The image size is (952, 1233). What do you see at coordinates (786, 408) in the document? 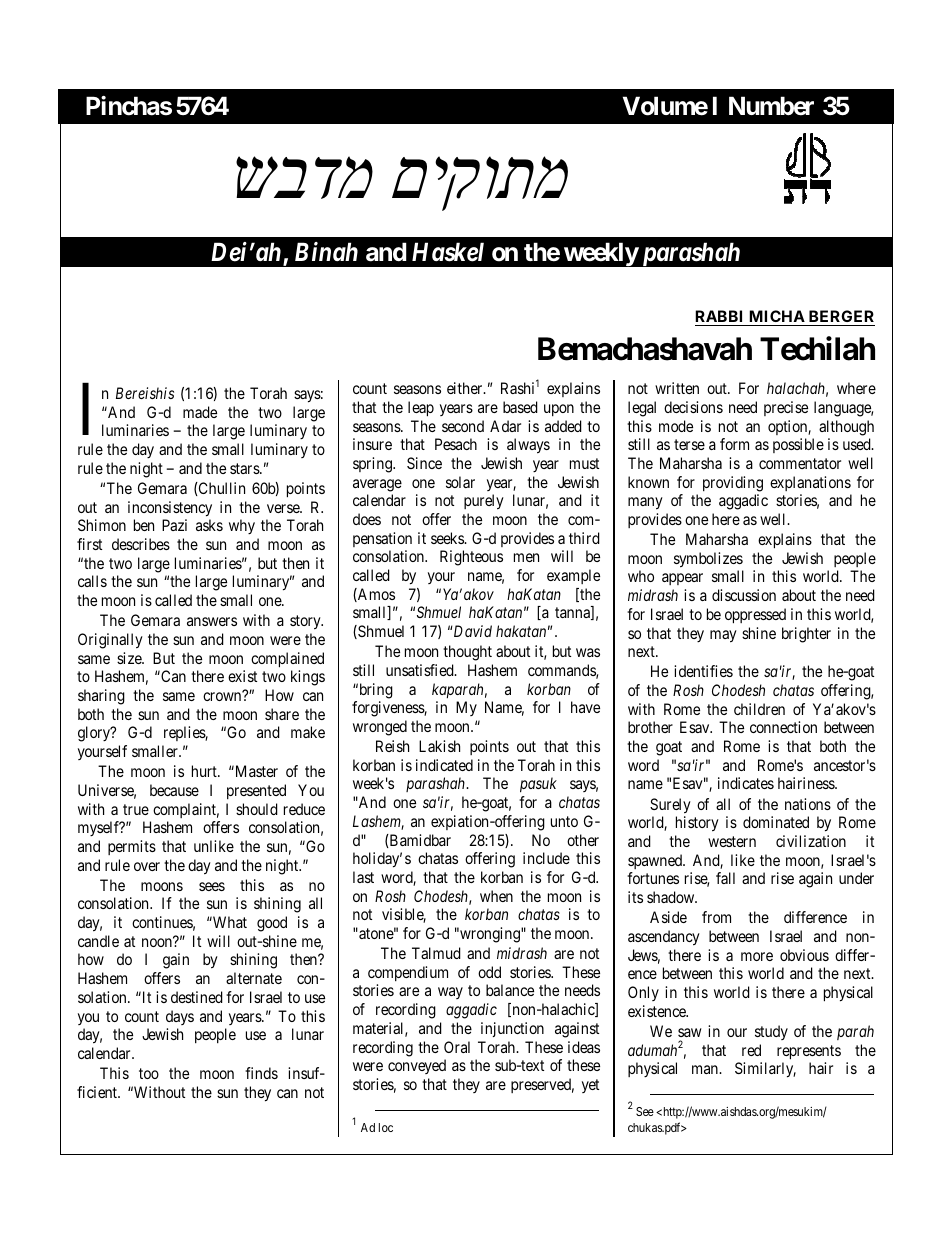
I see `precise` at bounding box center [786, 408].
